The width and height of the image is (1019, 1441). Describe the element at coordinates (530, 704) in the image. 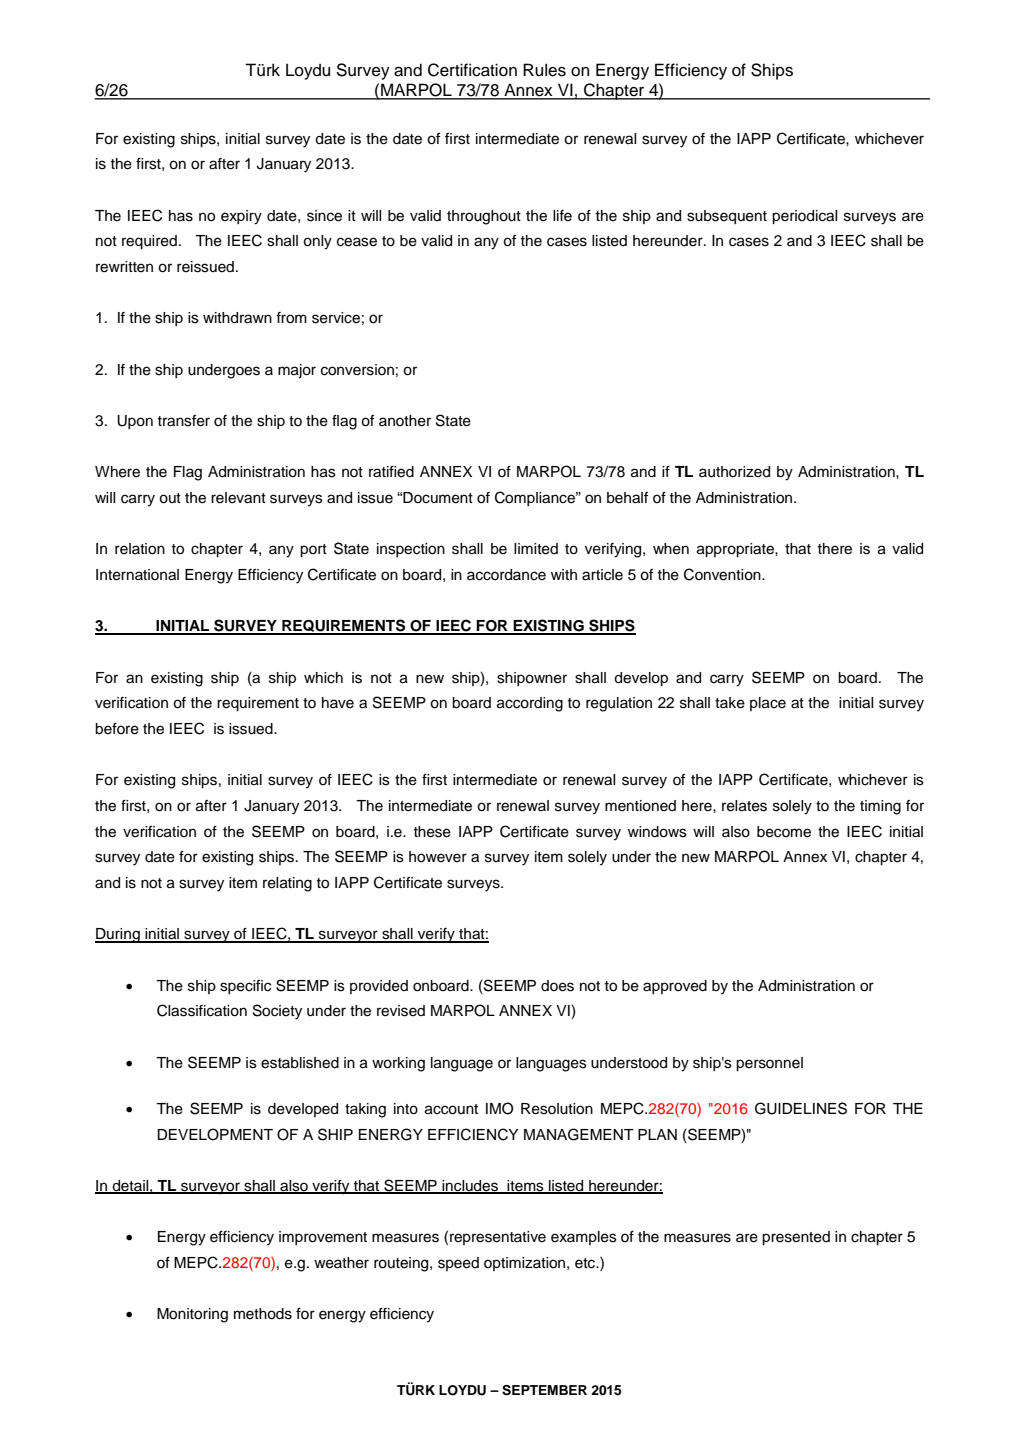

I see `according` at that location.
